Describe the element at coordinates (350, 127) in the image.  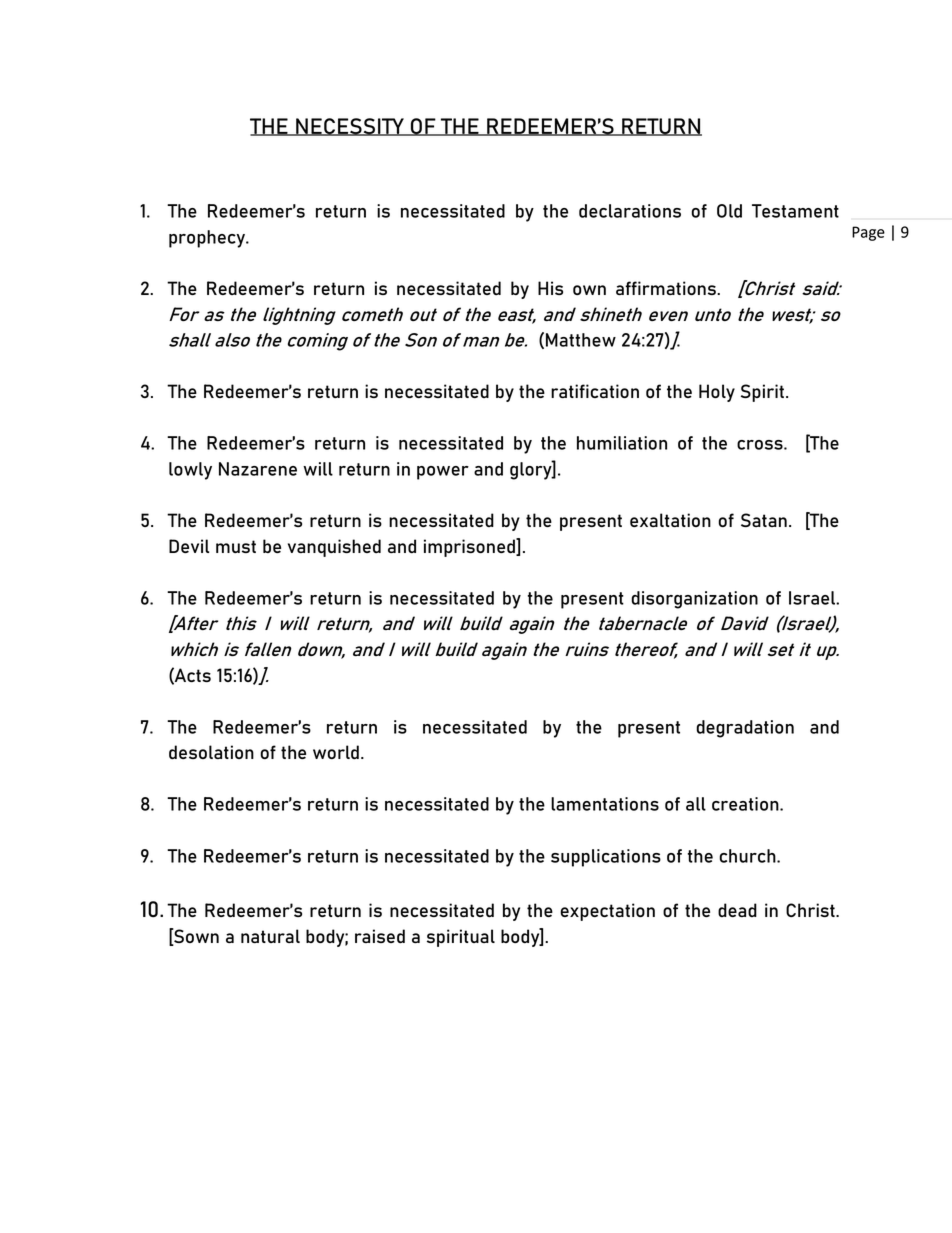
I see `NECESSITY` at that location.
